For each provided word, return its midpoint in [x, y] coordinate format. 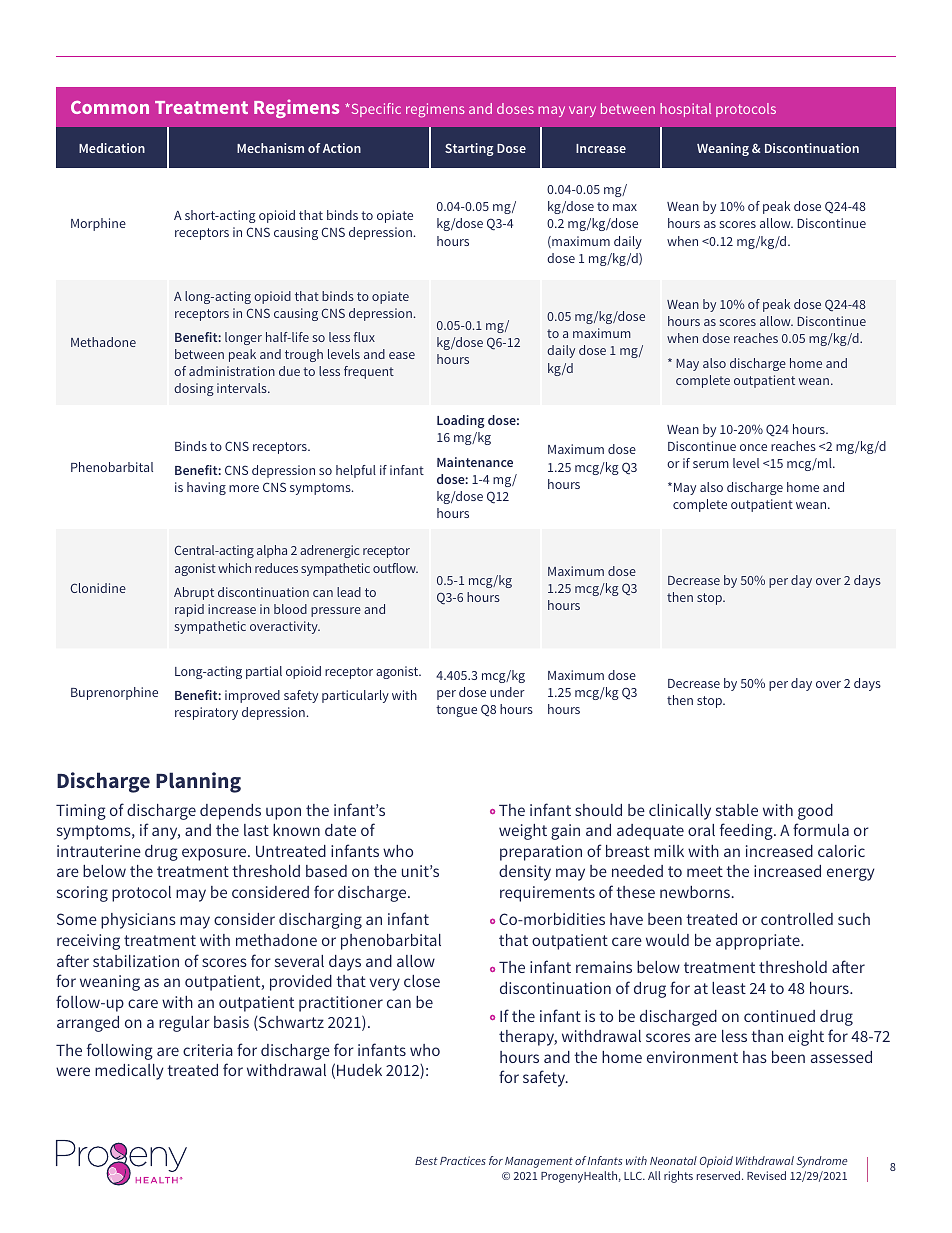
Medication [112, 148]
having [206, 488]
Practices [463, 1160]
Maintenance [475, 462]
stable [737, 810]
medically [129, 1072]
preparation [541, 853]
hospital [685, 110]
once [753, 447]
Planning [198, 782]
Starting [469, 149]
